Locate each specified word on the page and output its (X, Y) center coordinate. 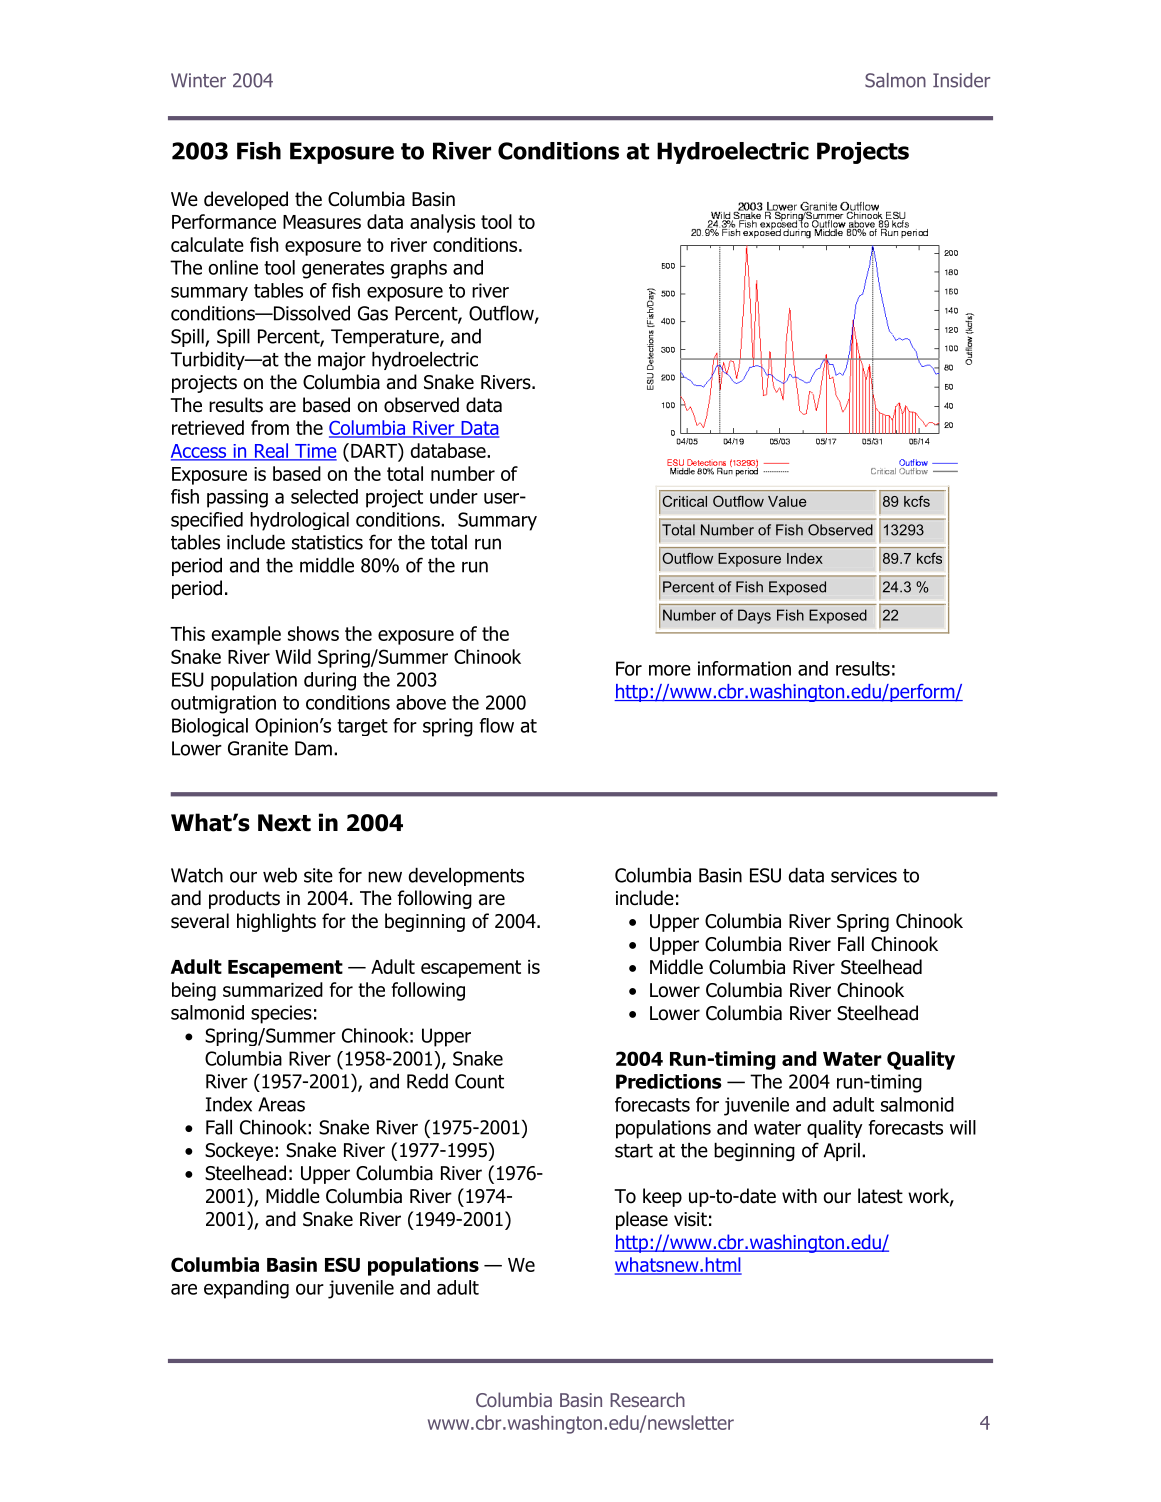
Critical (685, 501)
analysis (442, 223)
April (842, 1152)
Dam (313, 748)
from (270, 427)
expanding (246, 1289)
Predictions (669, 1081)
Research (647, 1399)
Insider (961, 80)
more (670, 670)
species (281, 1014)
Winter (198, 80)
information (744, 668)
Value (787, 501)
